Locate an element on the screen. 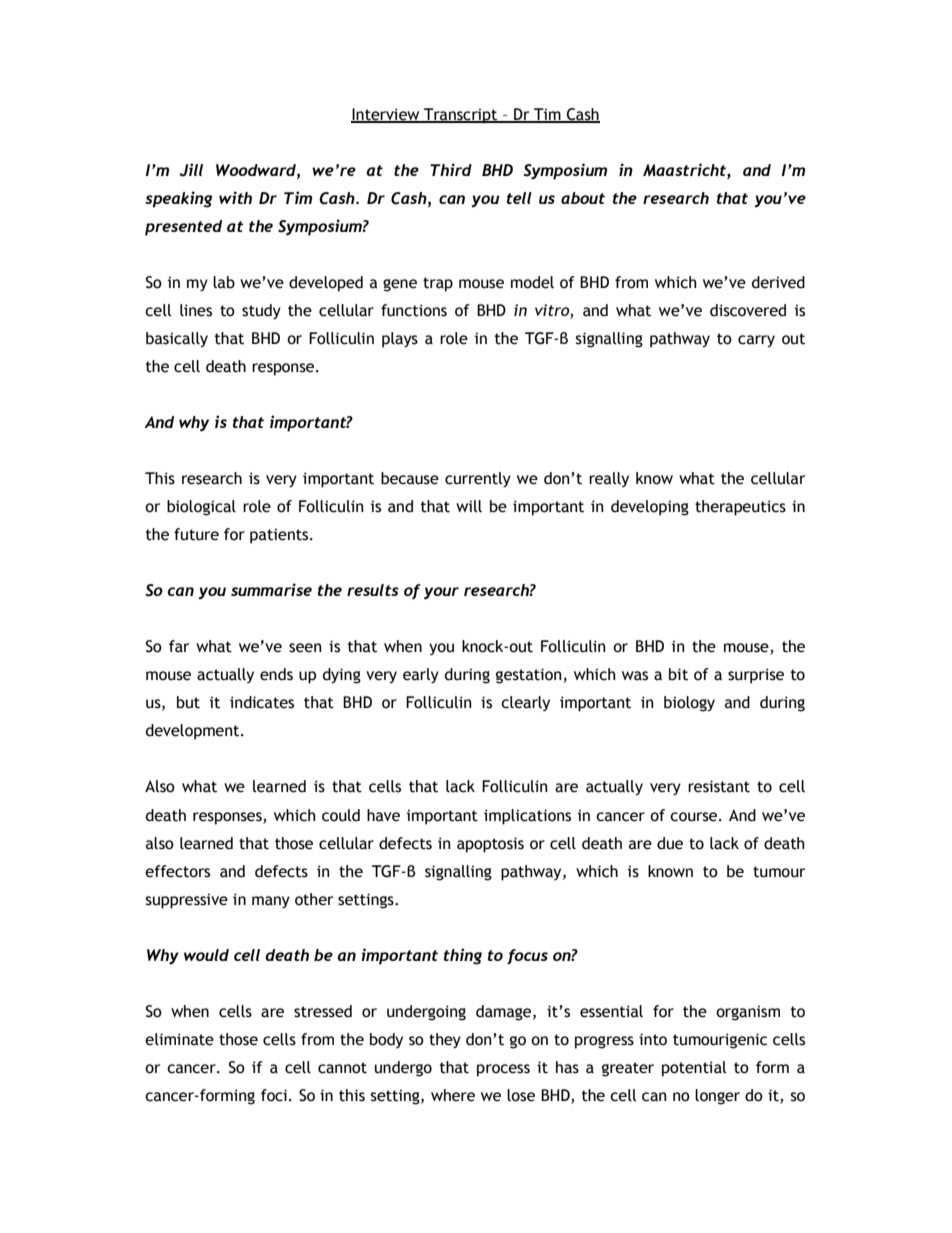  foci is located at coordinates (274, 1095).
